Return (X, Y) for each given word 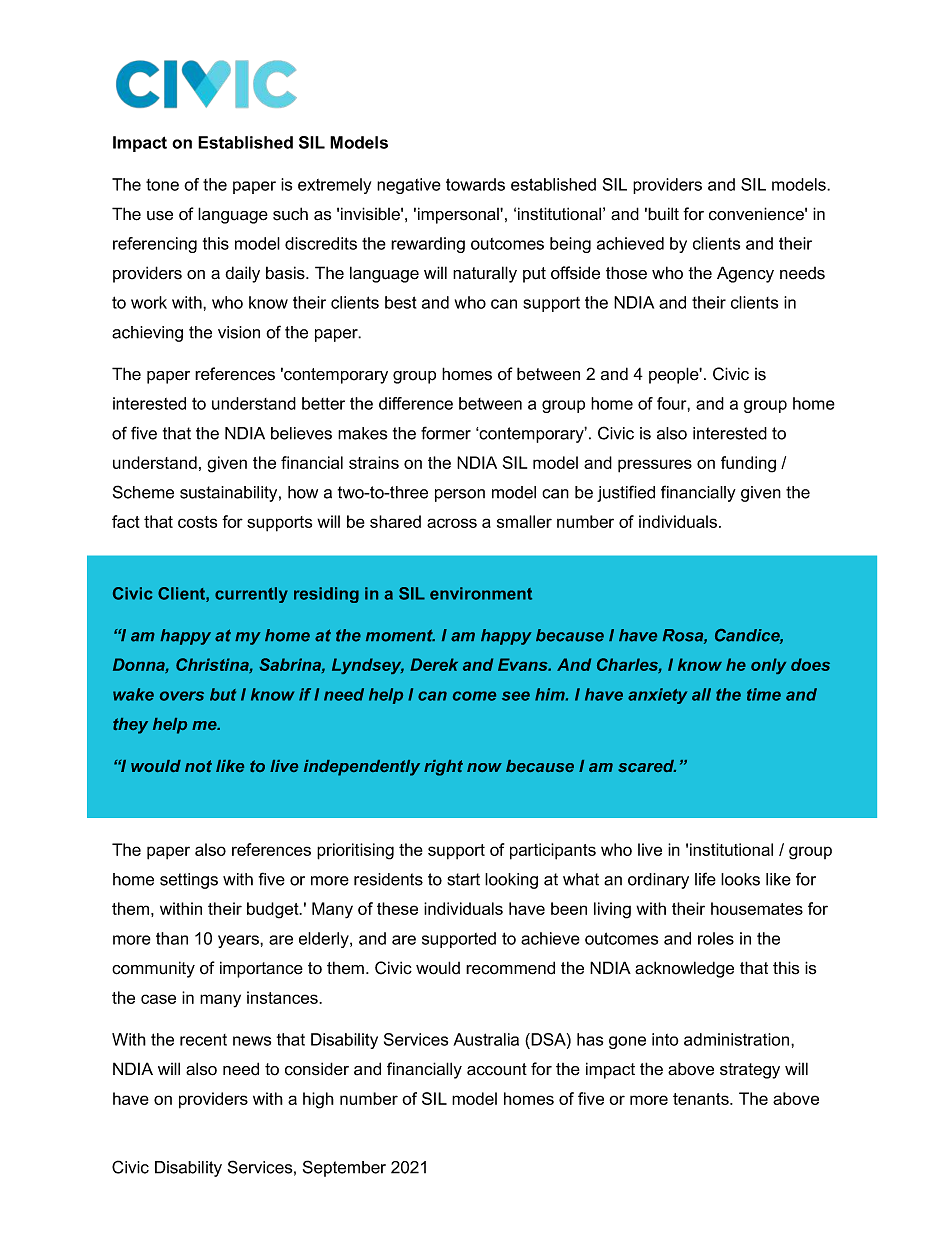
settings (189, 881)
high (318, 1100)
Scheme (143, 492)
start (463, 879)
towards (475, 184)
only (768, 666)
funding (748, 464)
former (446, 433)
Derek (434, 664)
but (223, 694)
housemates (757, 908)
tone (162, 185)
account (497, 1069)
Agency (745, 274)
